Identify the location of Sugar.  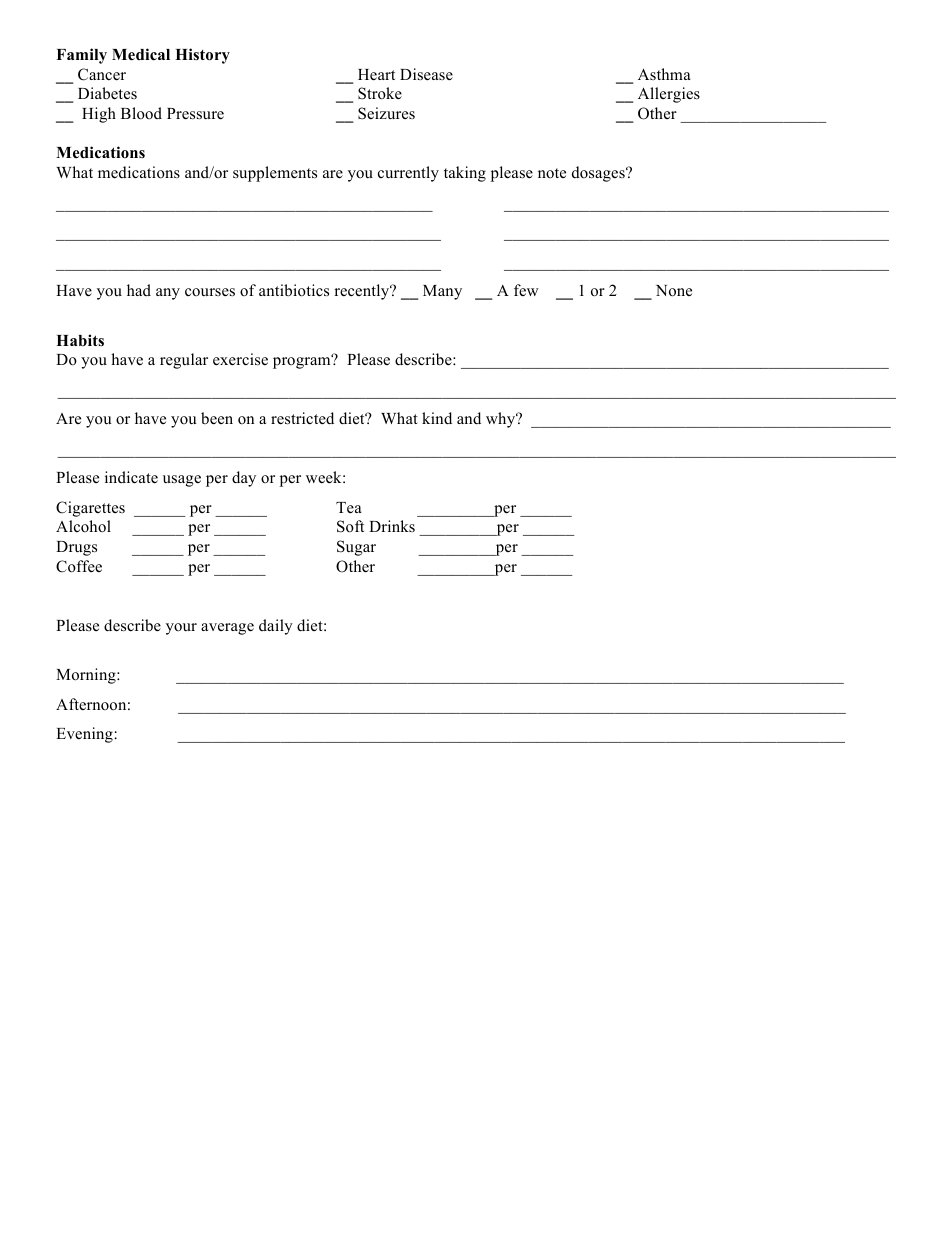
(356, 548).
